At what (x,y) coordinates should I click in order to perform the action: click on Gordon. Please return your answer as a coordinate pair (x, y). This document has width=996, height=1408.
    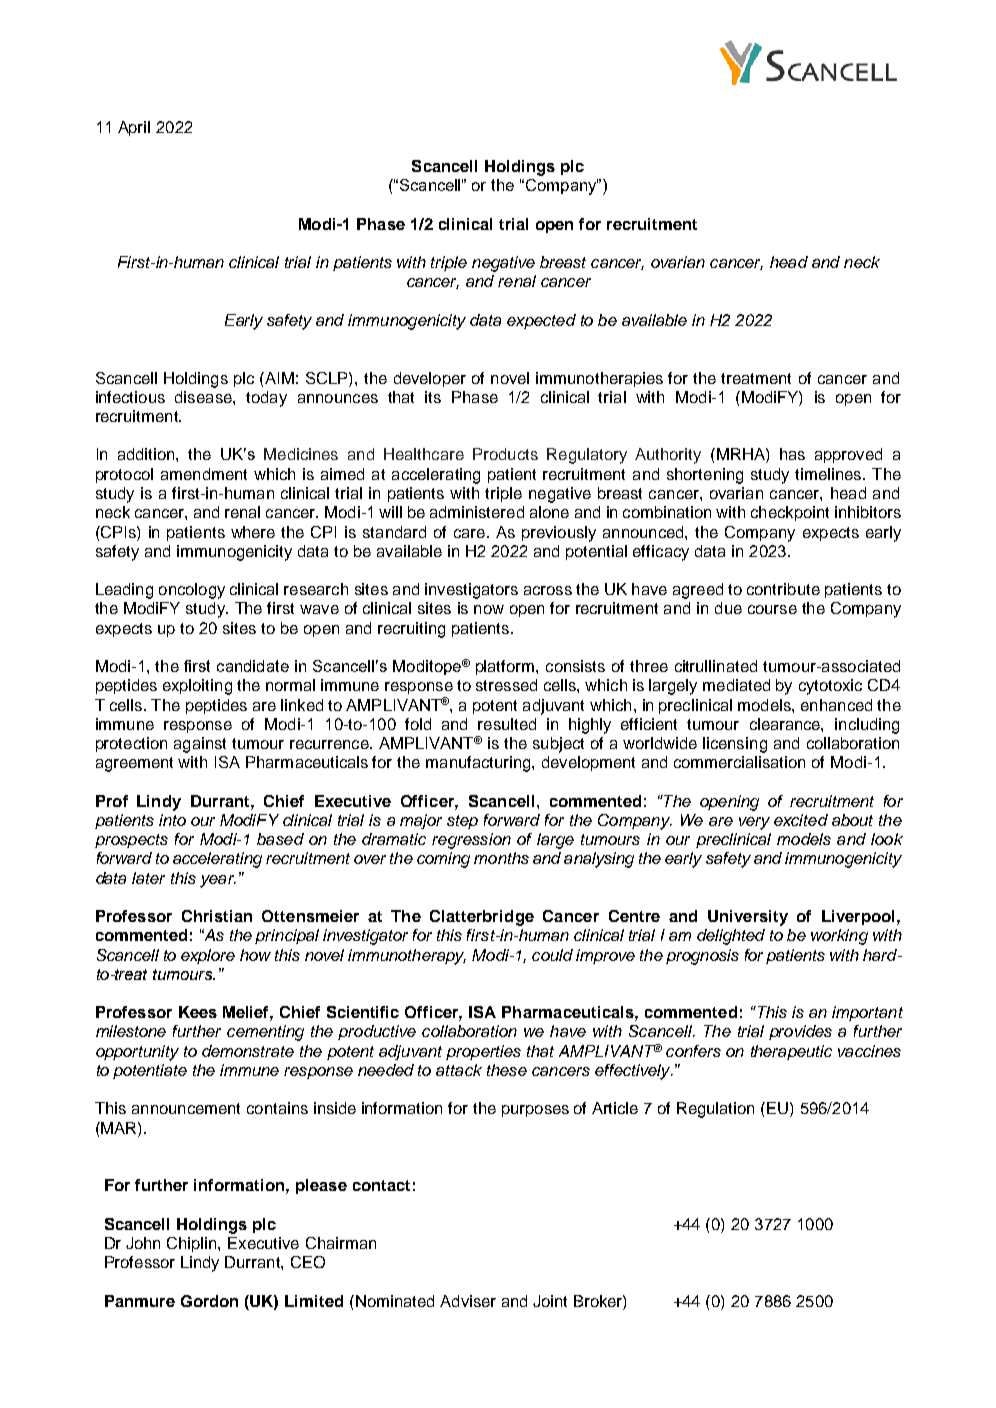
    Looking at the image, I should click on (209, 1301).
